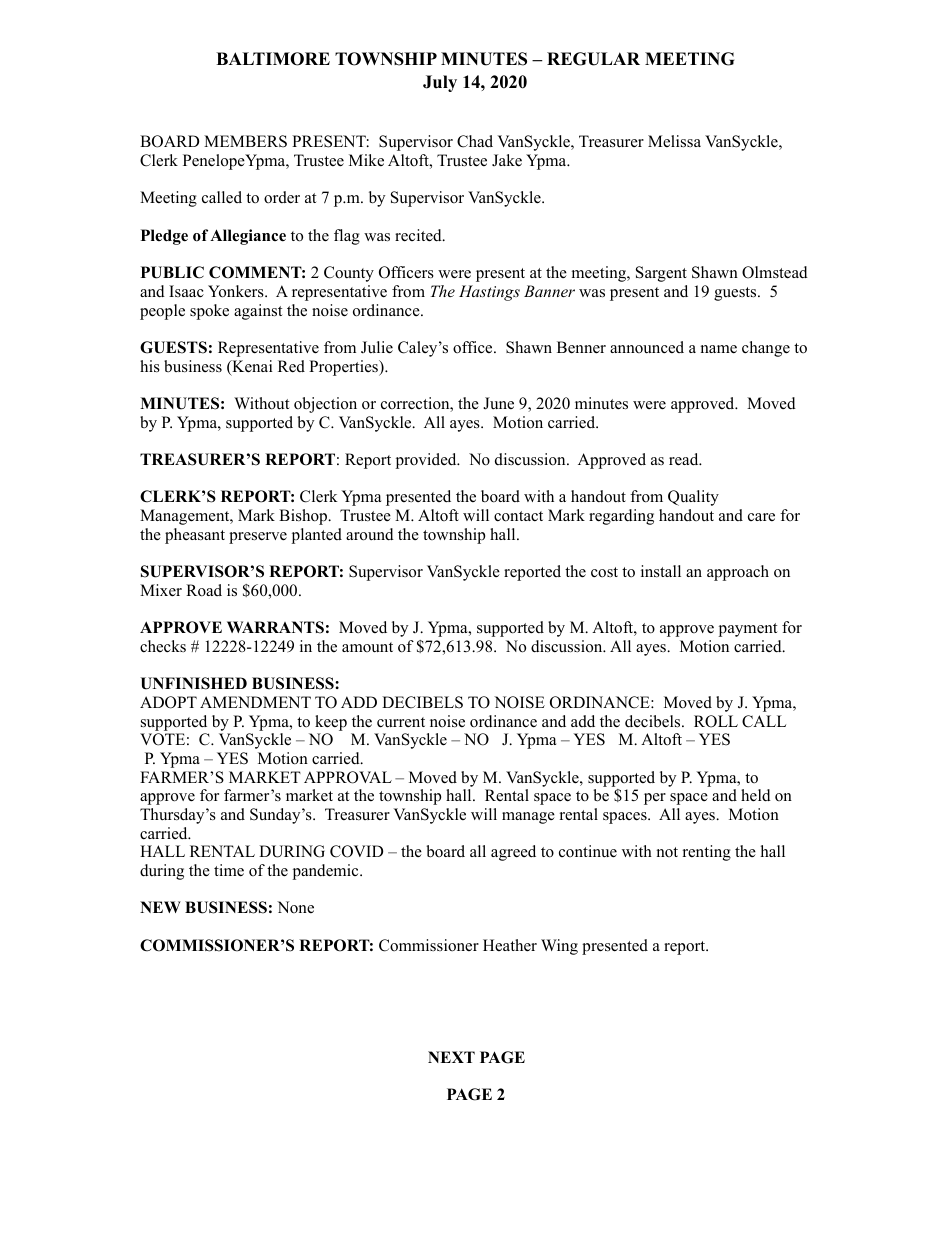 The height and width of the image is (1233, 952). Describe the element at coordinates (209, 312) in the image. I see `spoke` at that location.
